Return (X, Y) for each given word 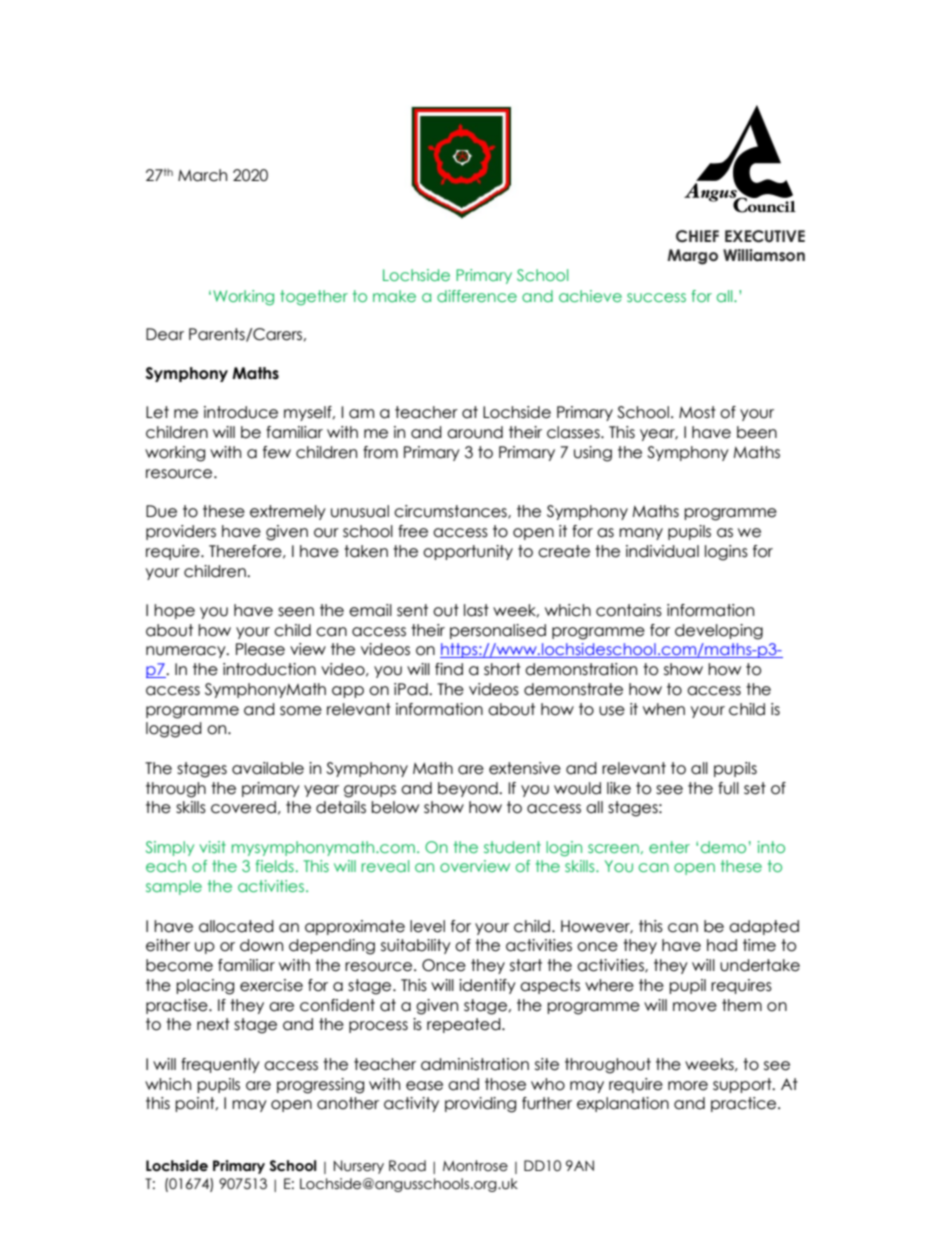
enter (669, 847)
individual (662, 551)
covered (243, 807)
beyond (469, 789)
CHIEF (697, 236)
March (202, 175)
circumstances (451, 512)
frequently (220, 1065)
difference (477, 296)
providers (181, 532)
